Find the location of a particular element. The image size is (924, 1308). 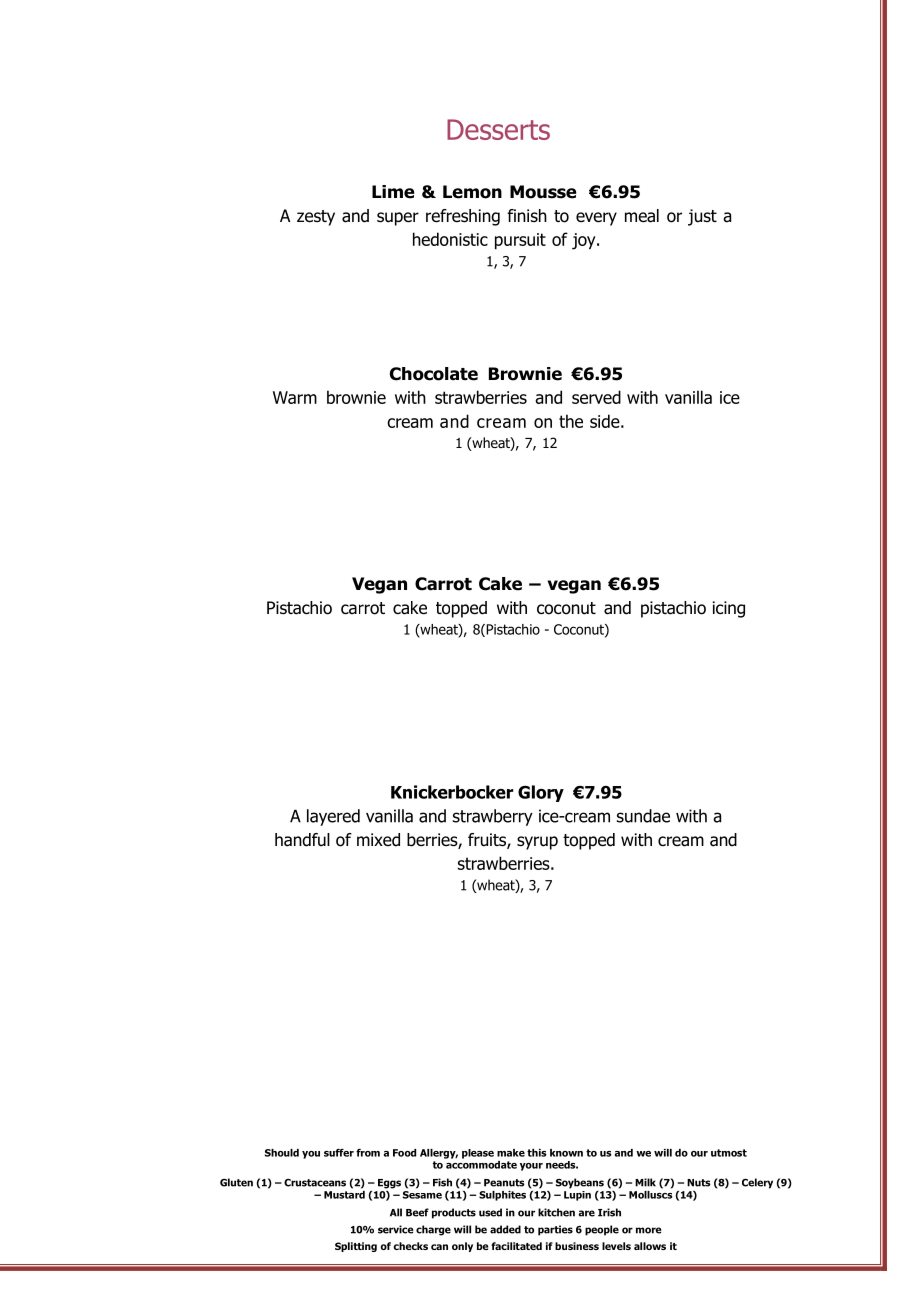

Crustaceans is located at coordinates (315, 1183).
